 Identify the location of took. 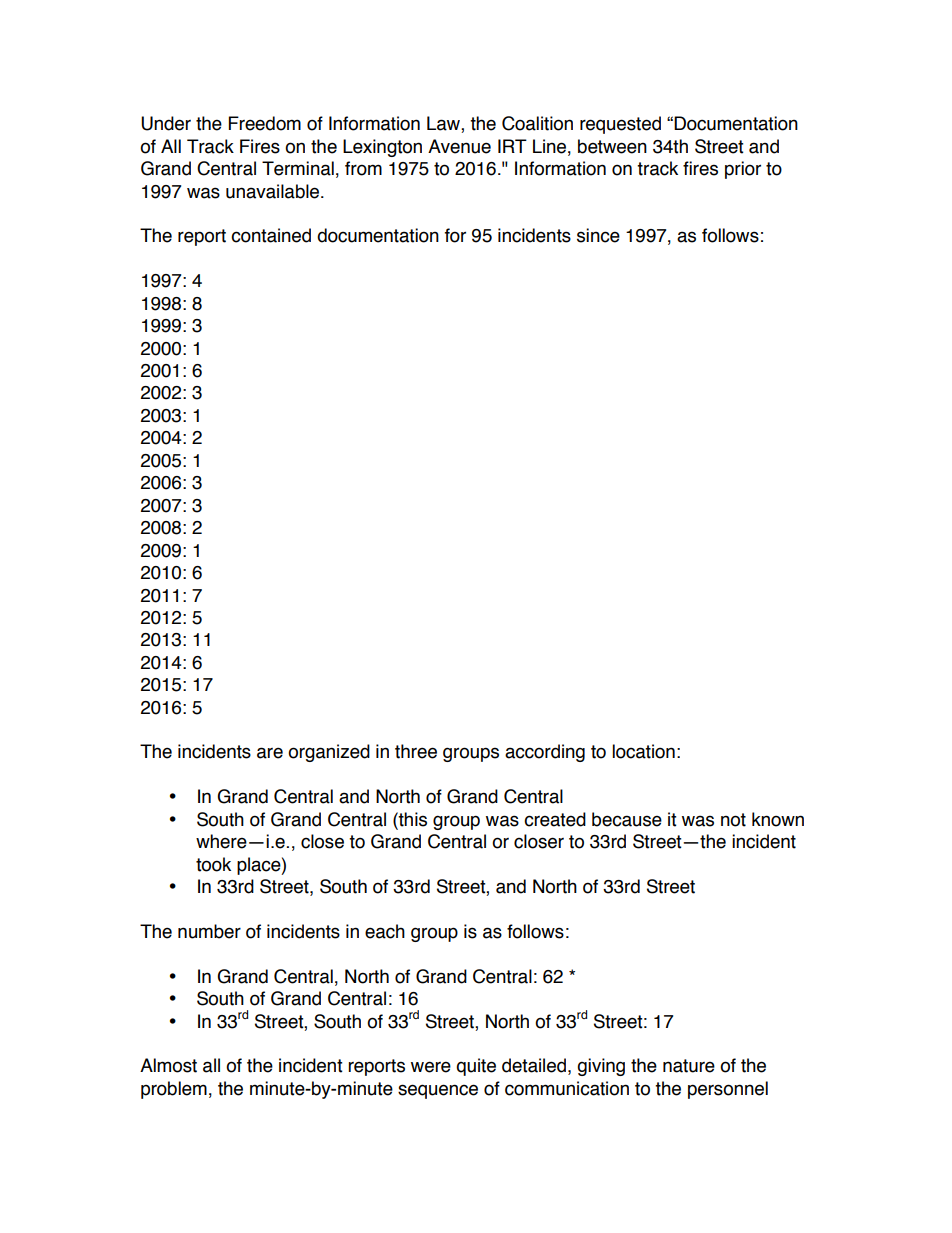
(213, 864).
